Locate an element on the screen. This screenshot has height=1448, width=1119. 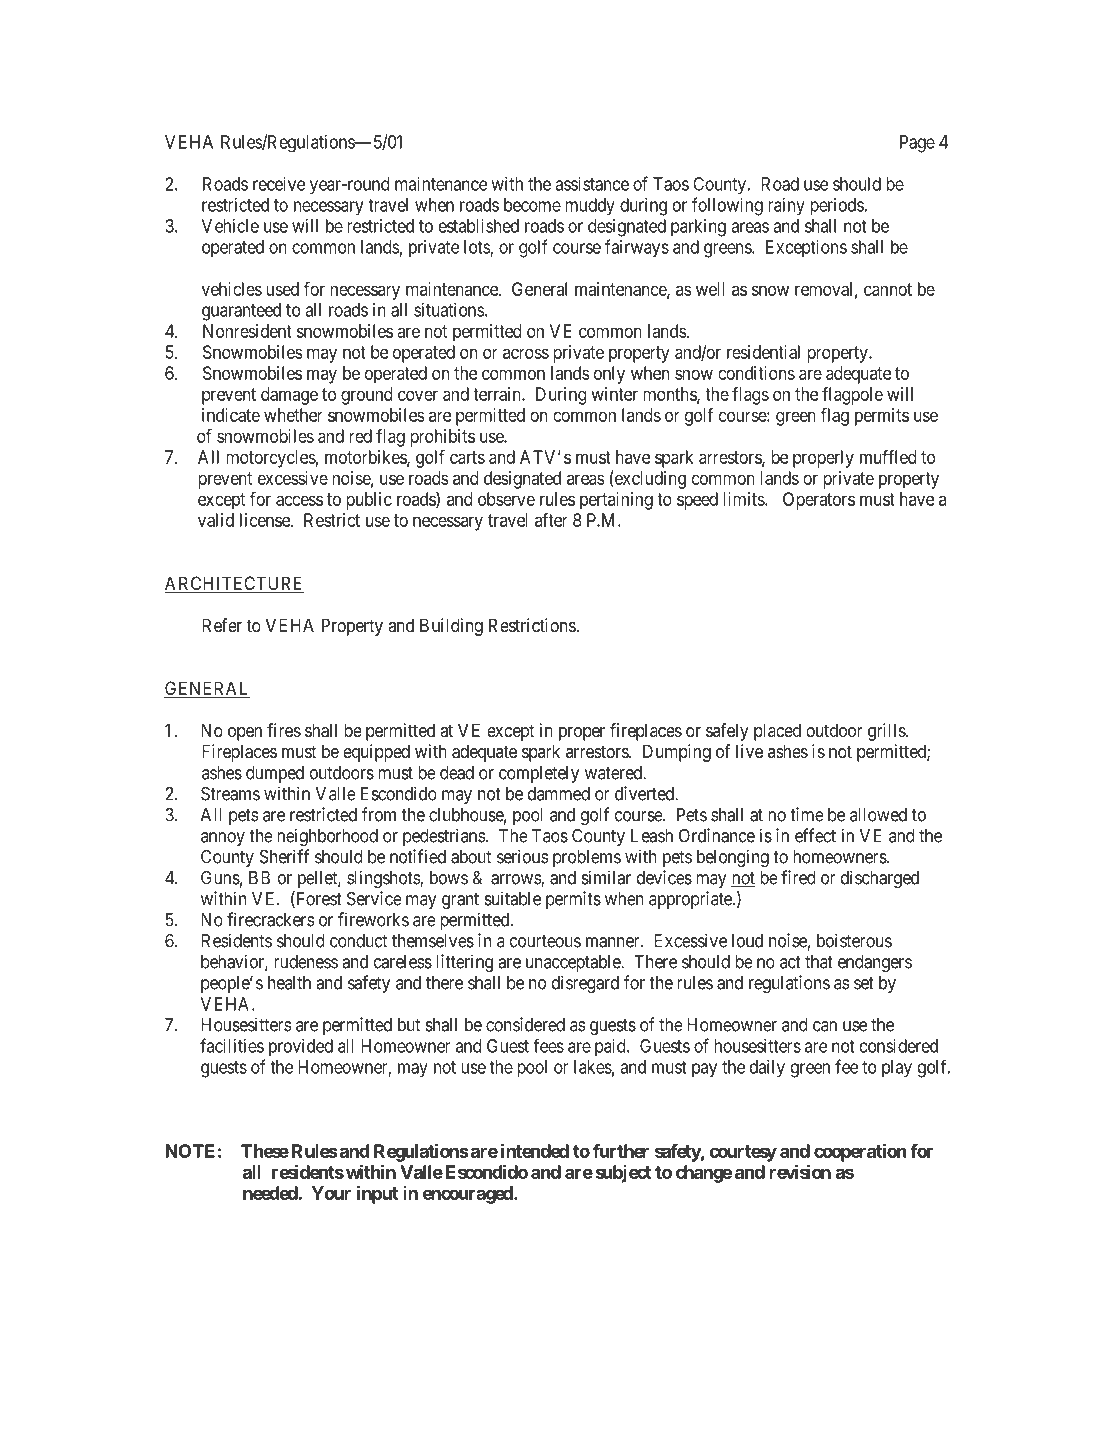
after is located at coordinates (551, 520).
